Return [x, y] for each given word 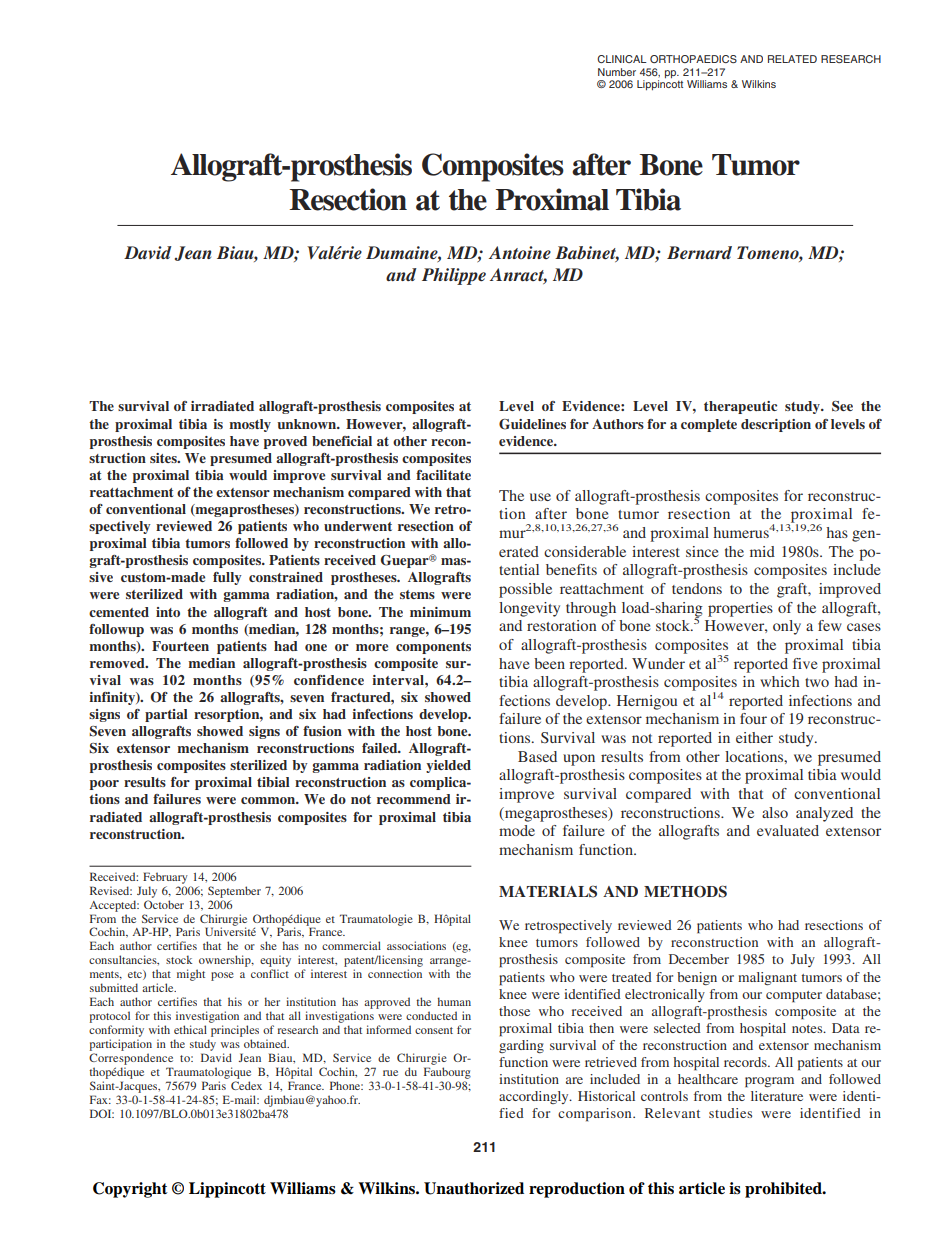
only [787, 627]
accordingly [535, 1097]
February [165, 878]
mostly [250, 425]
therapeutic [740, 407]
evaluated [788, 830]
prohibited [784, 1190]
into [168, 612]
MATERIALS [548, 891]
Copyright [130, 1190]
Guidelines [532, 424]
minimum [440, 612]
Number [617, 72]
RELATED [792, 59]
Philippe [454, 276]
